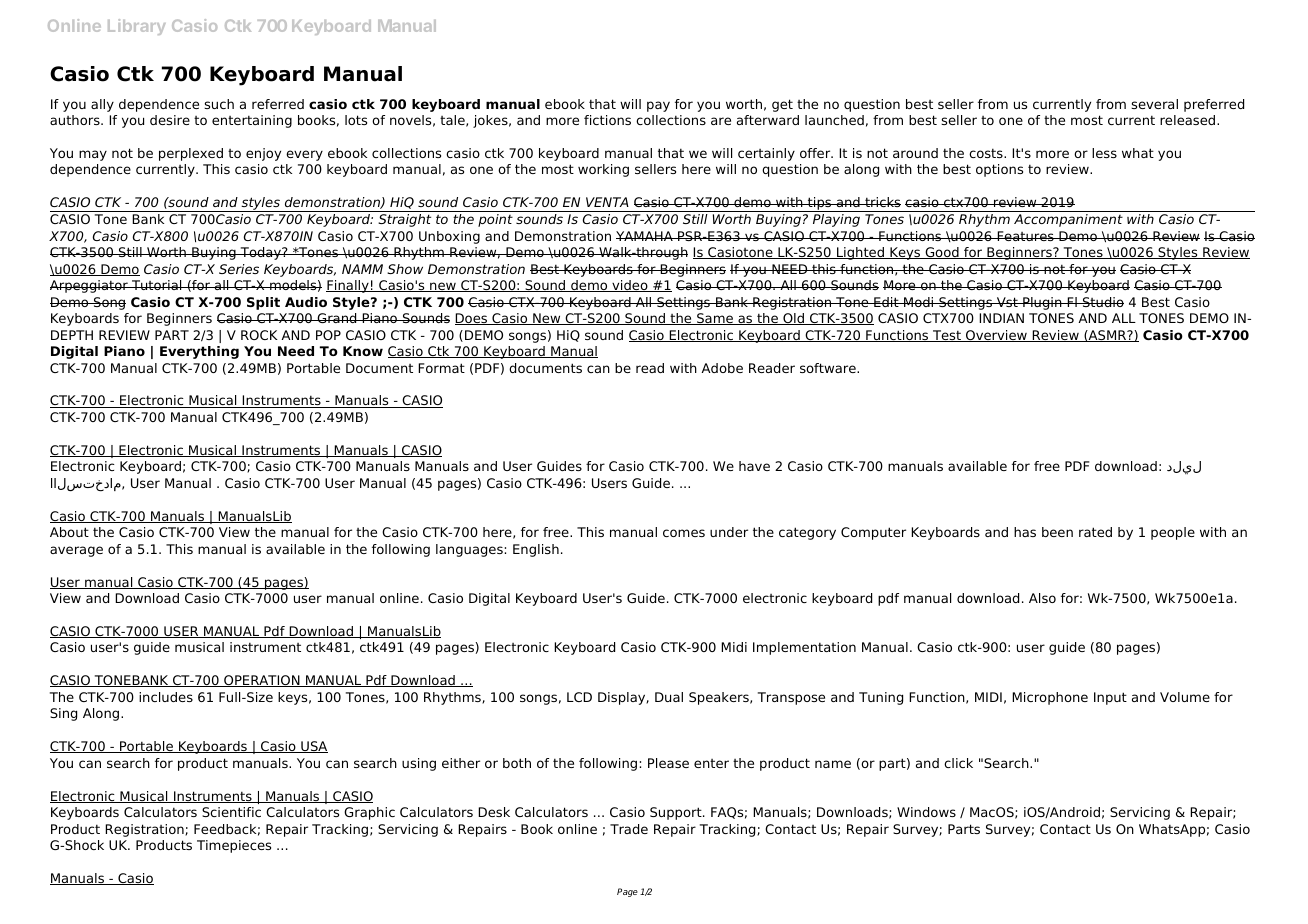 Image resolution: width=1308 pixels, height=924 pixels. I want to click on Plugin, so click(1042, 303).
